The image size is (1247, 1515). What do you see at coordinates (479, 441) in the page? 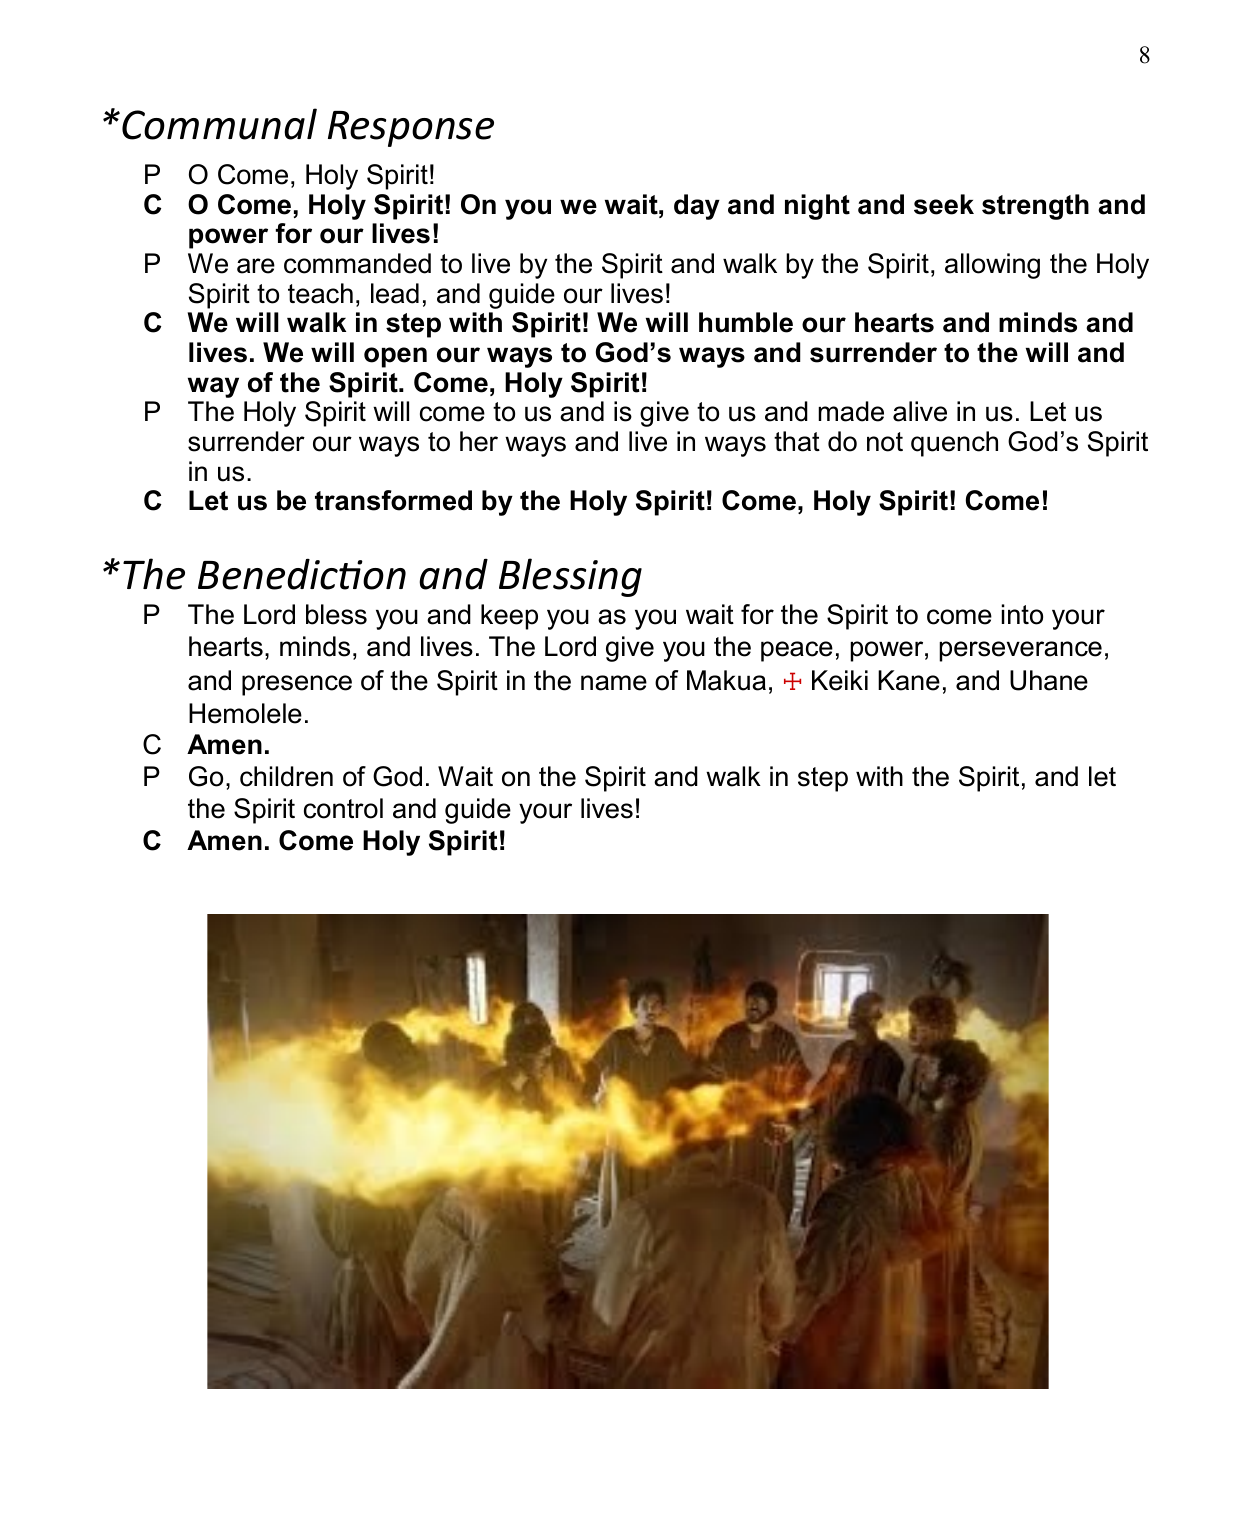
I see `her` at bounding box center [479, 441].
